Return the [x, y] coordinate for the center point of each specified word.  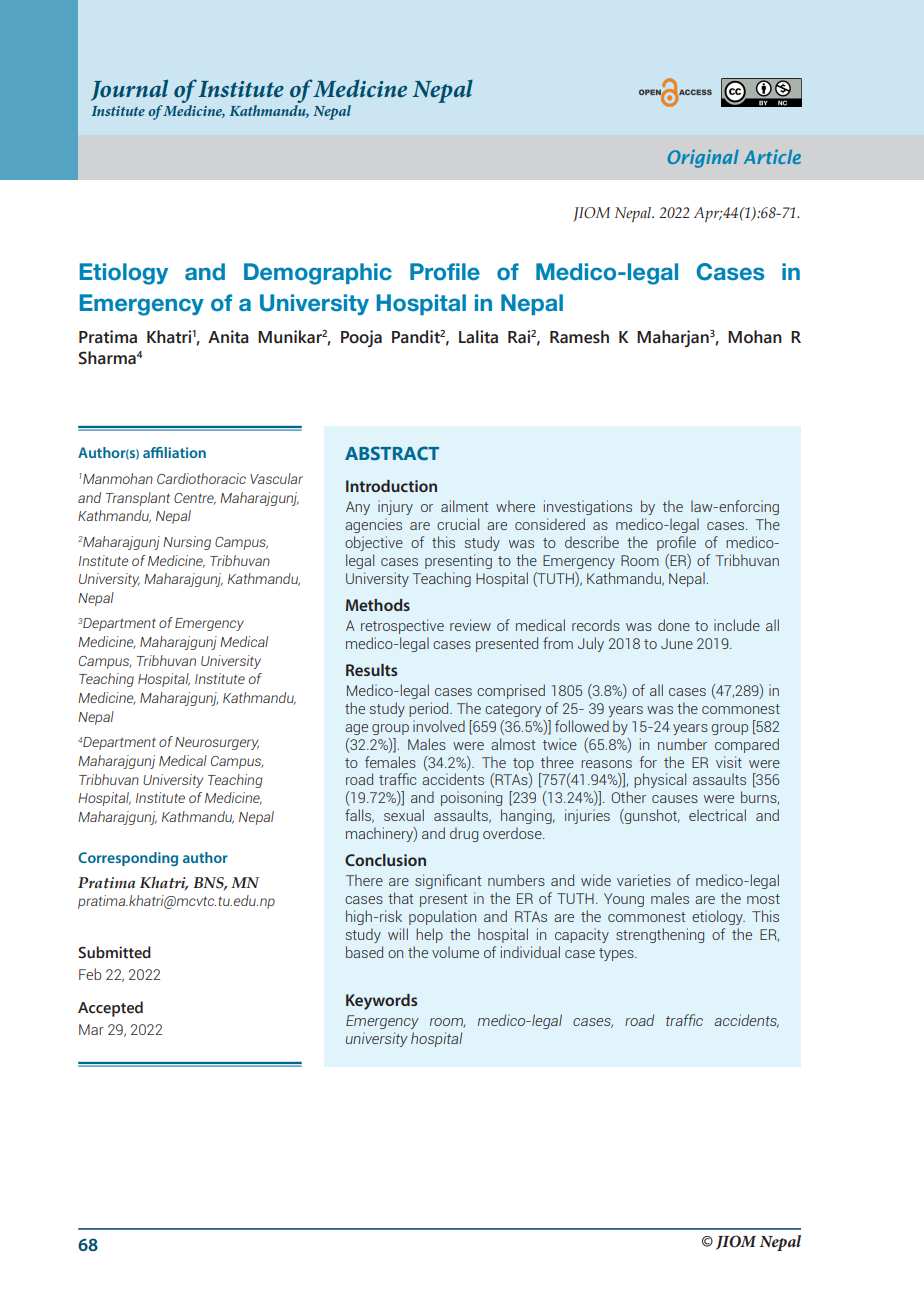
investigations [588, 507]
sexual [404, 815]
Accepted [110, 1009]
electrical [717, 815]
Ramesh [579, 337]
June [677, 643]
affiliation [174, 452]
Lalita [478, 337]
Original [703, 159]
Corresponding [128, 859]
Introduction [391, 486]
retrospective [402, 626]
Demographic [318, 274]
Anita [228, 337]
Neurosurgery [217, 743]
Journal [129, 90]
